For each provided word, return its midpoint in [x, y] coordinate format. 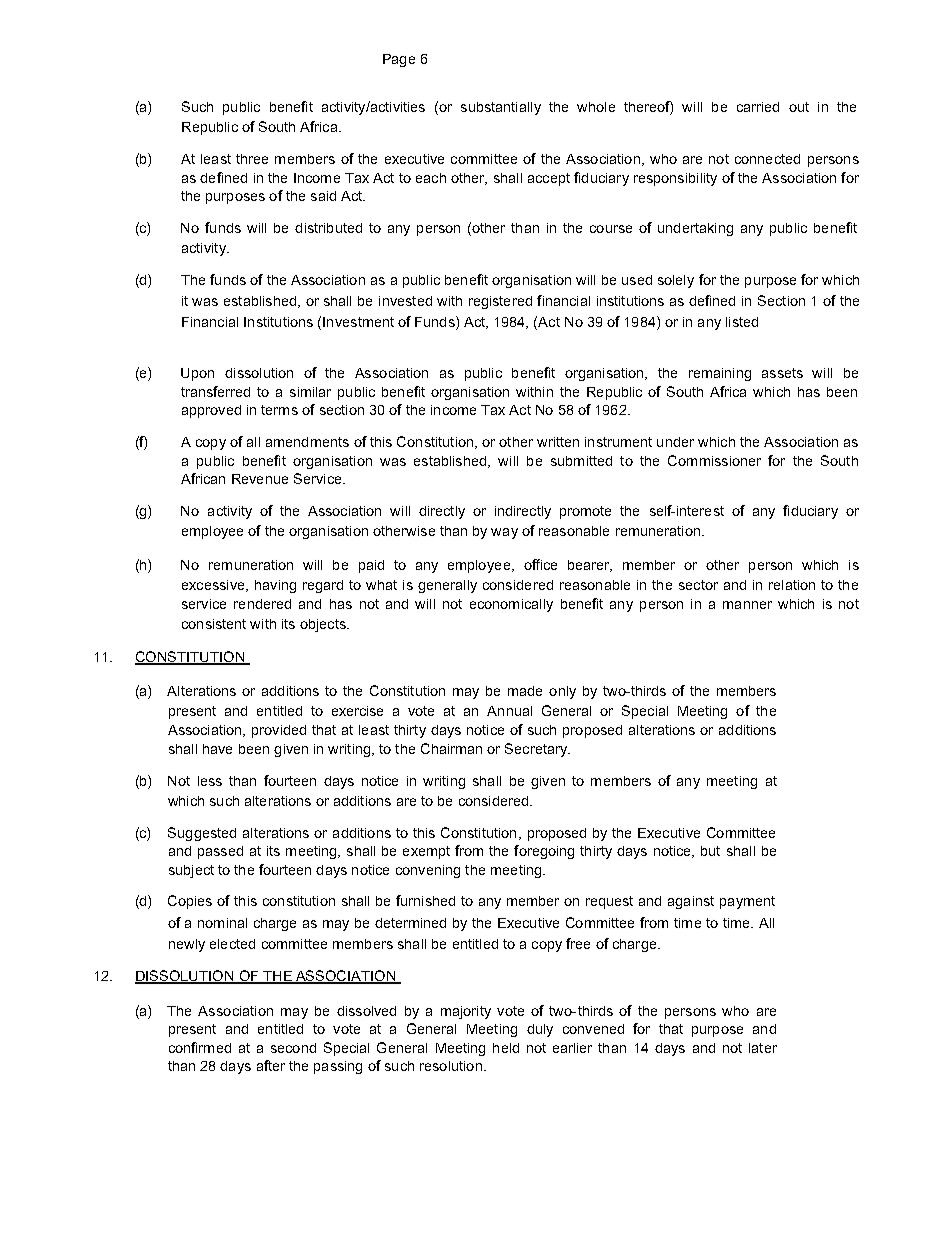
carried [758, 107]
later [763, 1048]
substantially [501, 108]
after [271, 1065]
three [252, 159]
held [506, 1048]
